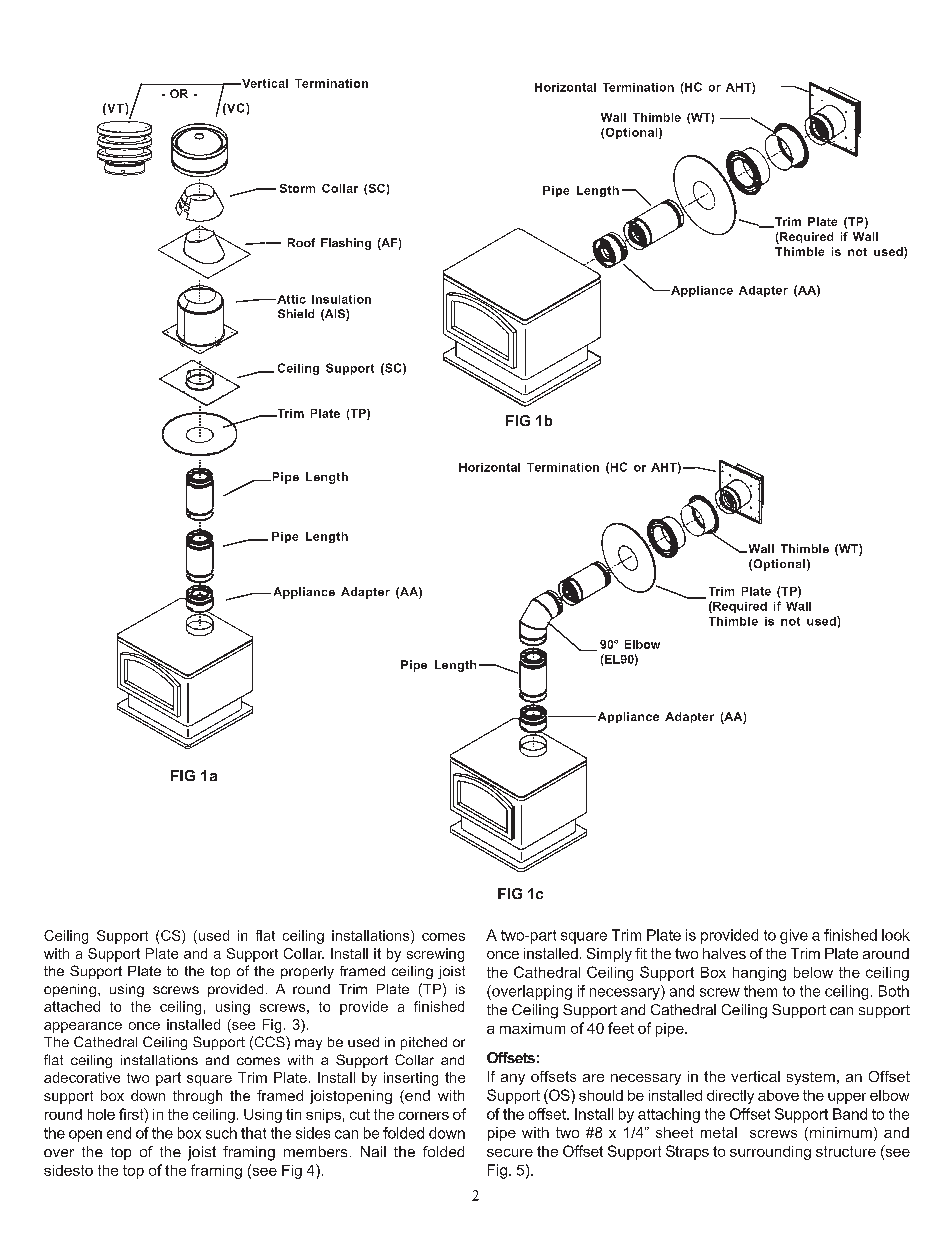 The width and height of the screenshot is (952, 1233). What do you see at coordinates (346, 244) in the screenshot?
I see `Flashing` at bounding box center [346, 244].
